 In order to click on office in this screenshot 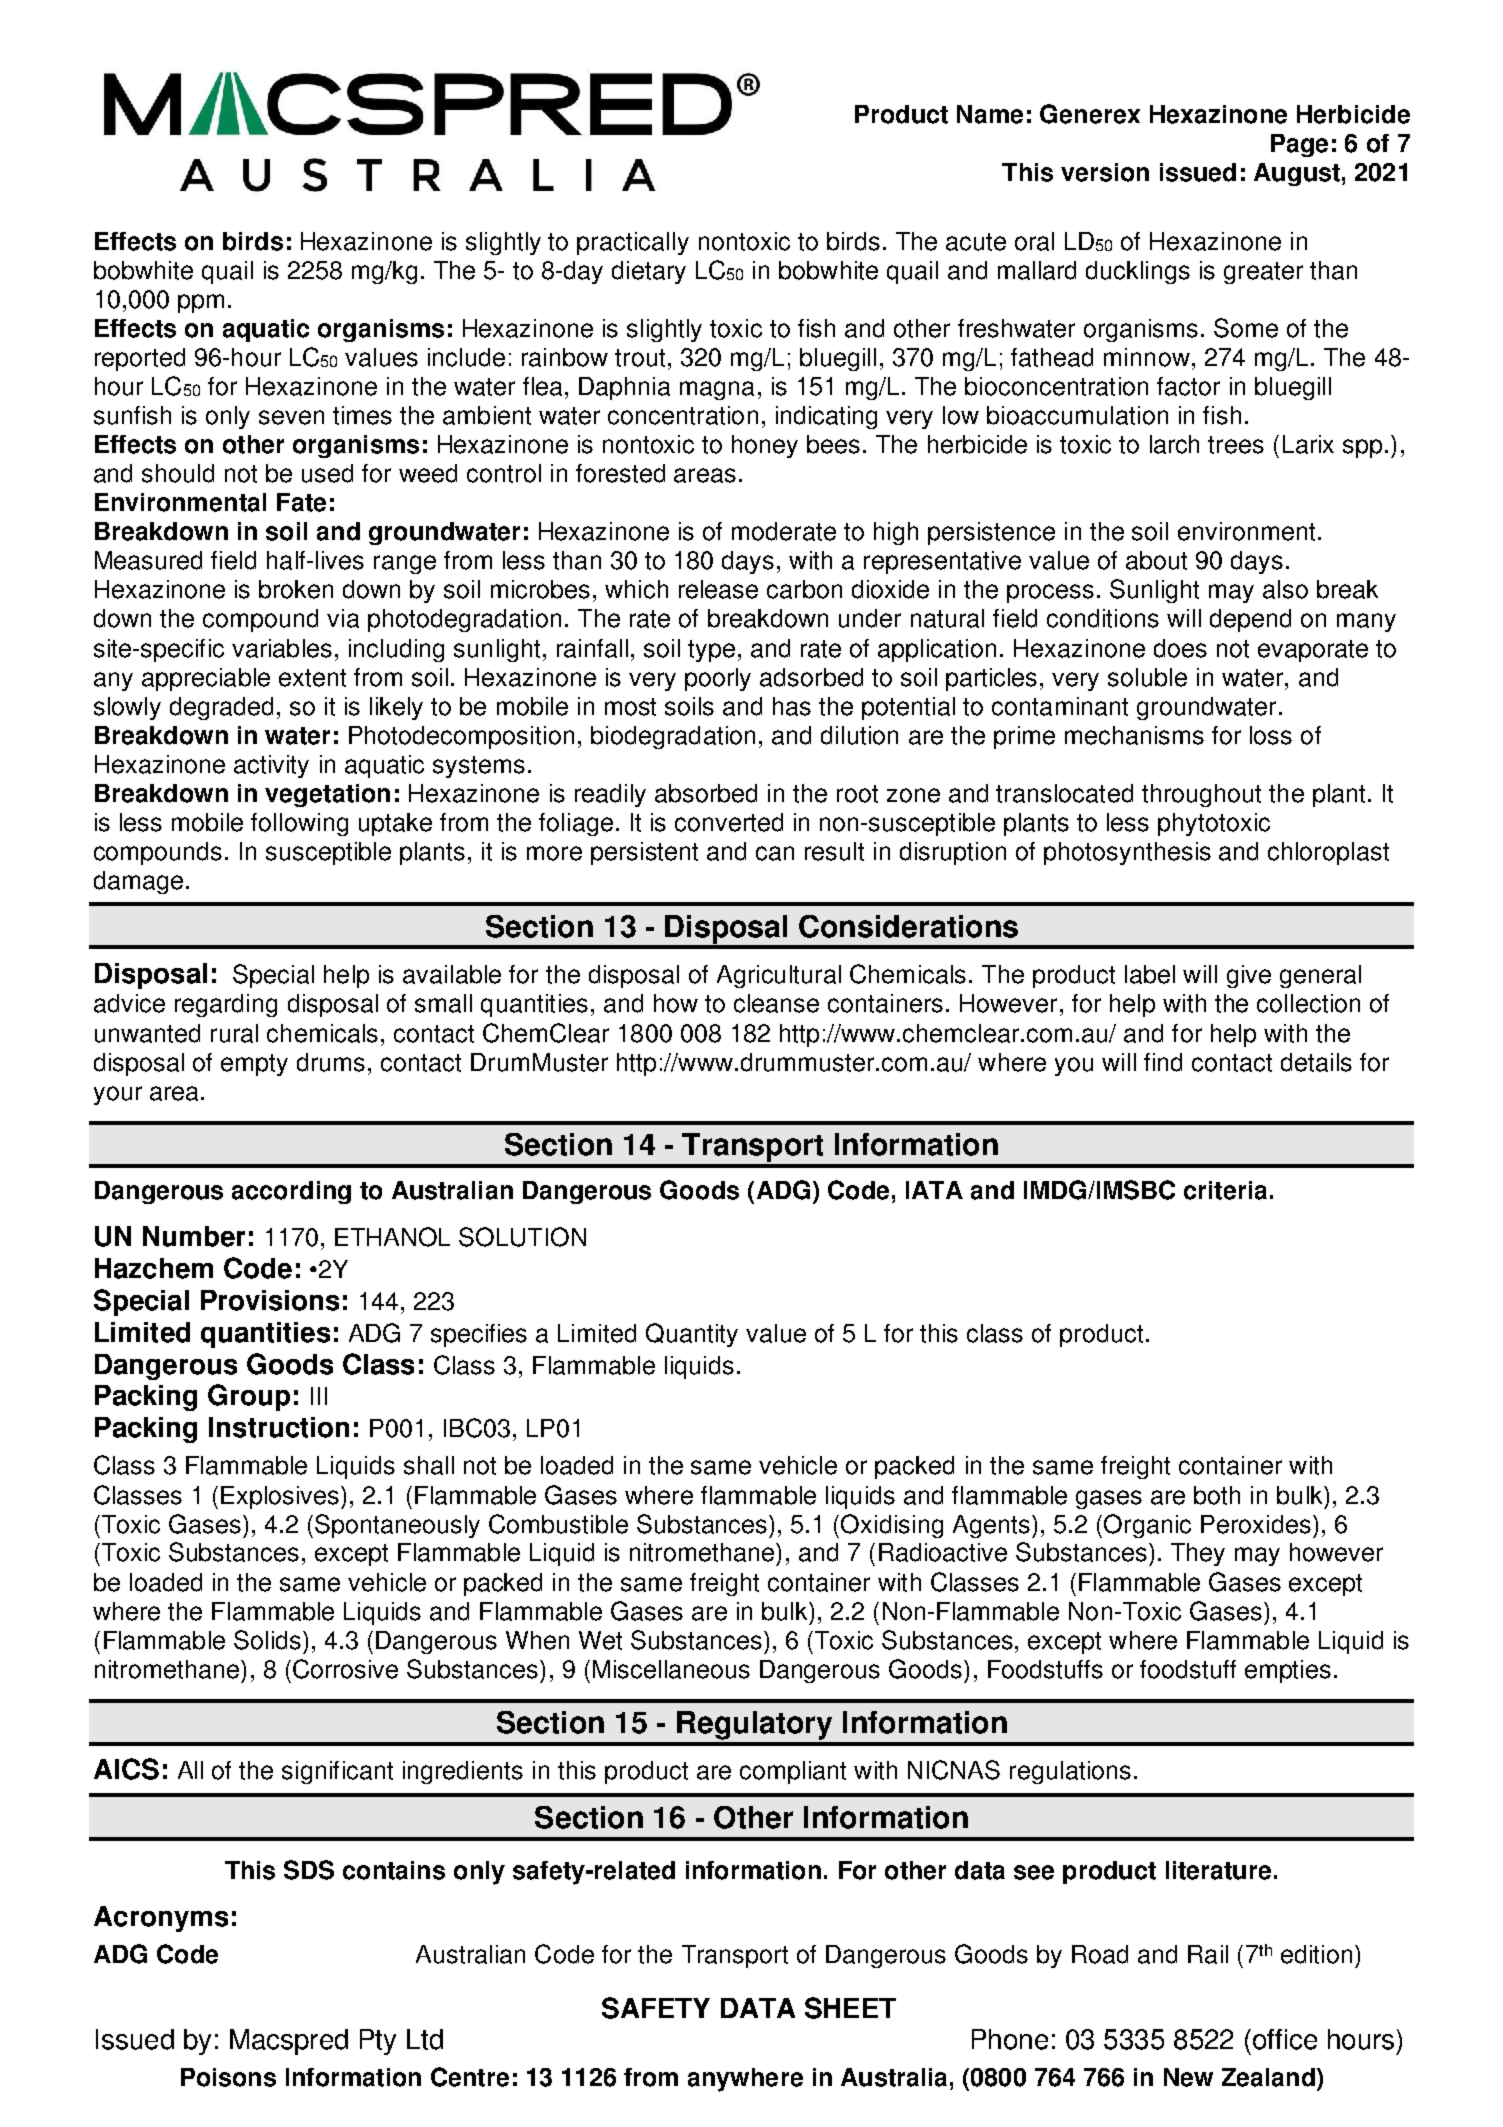, I will do `click(1283, 2039)`.
